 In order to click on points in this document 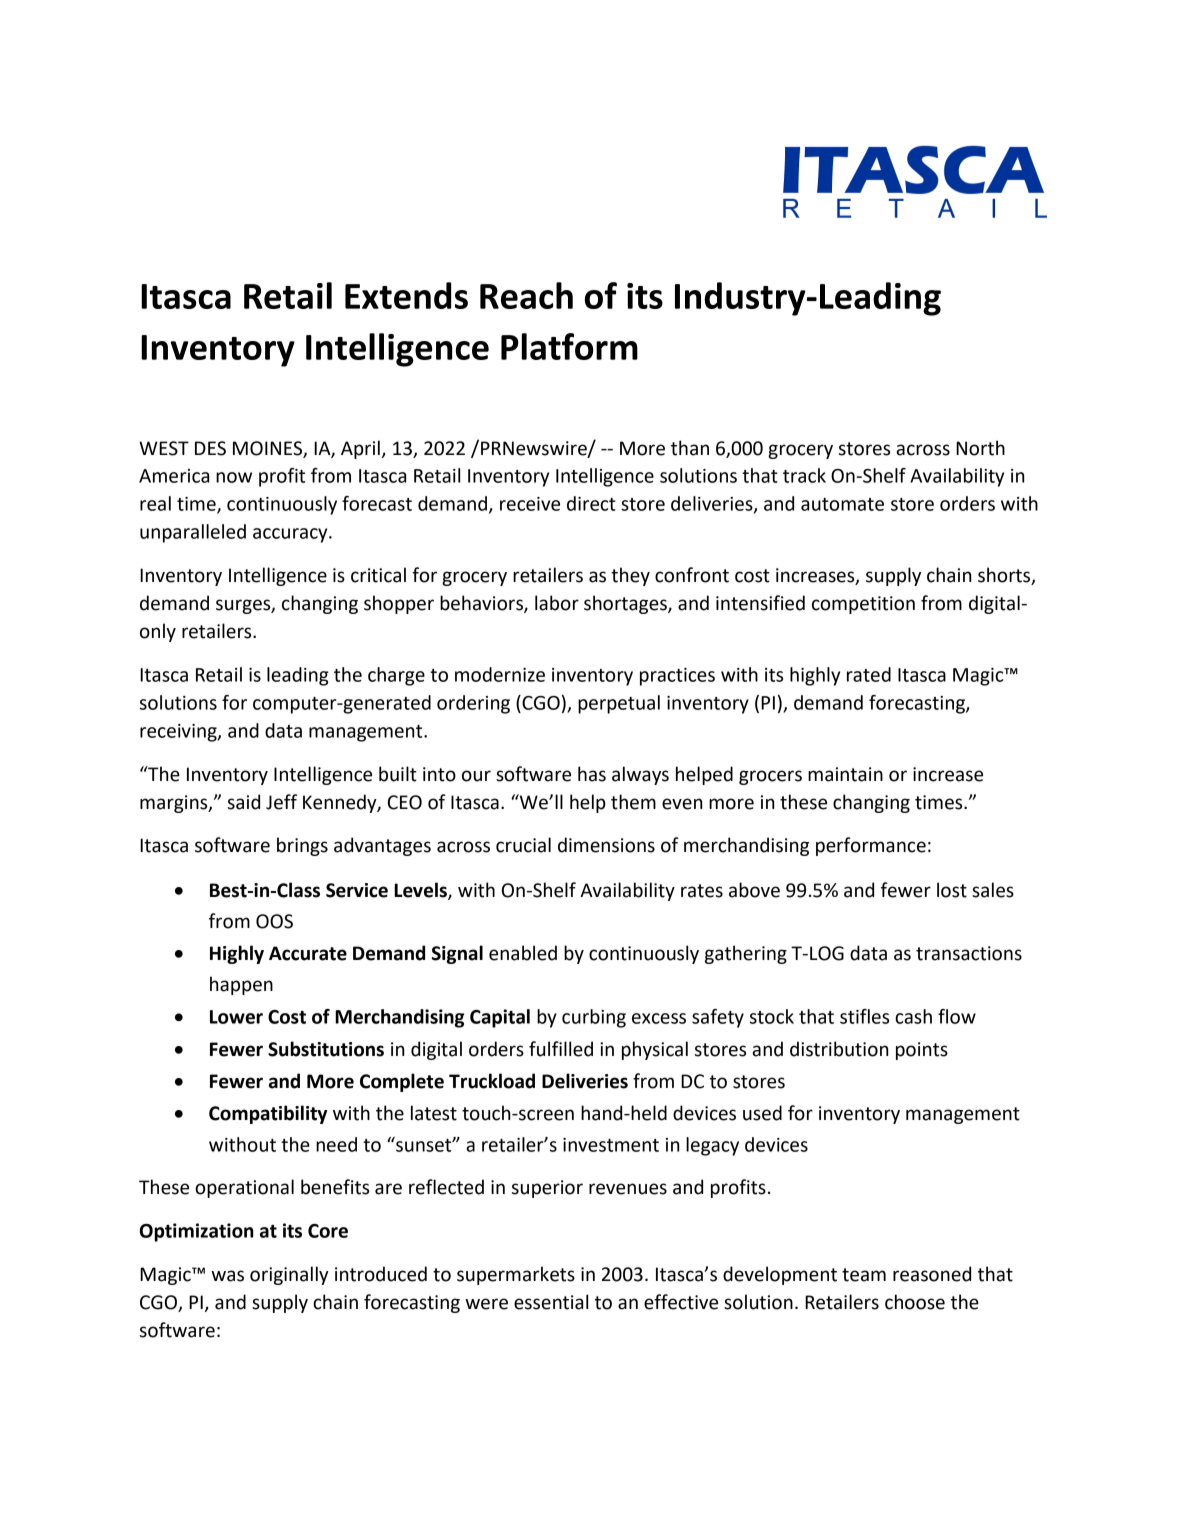, I will do `click(922, 1051)`.
